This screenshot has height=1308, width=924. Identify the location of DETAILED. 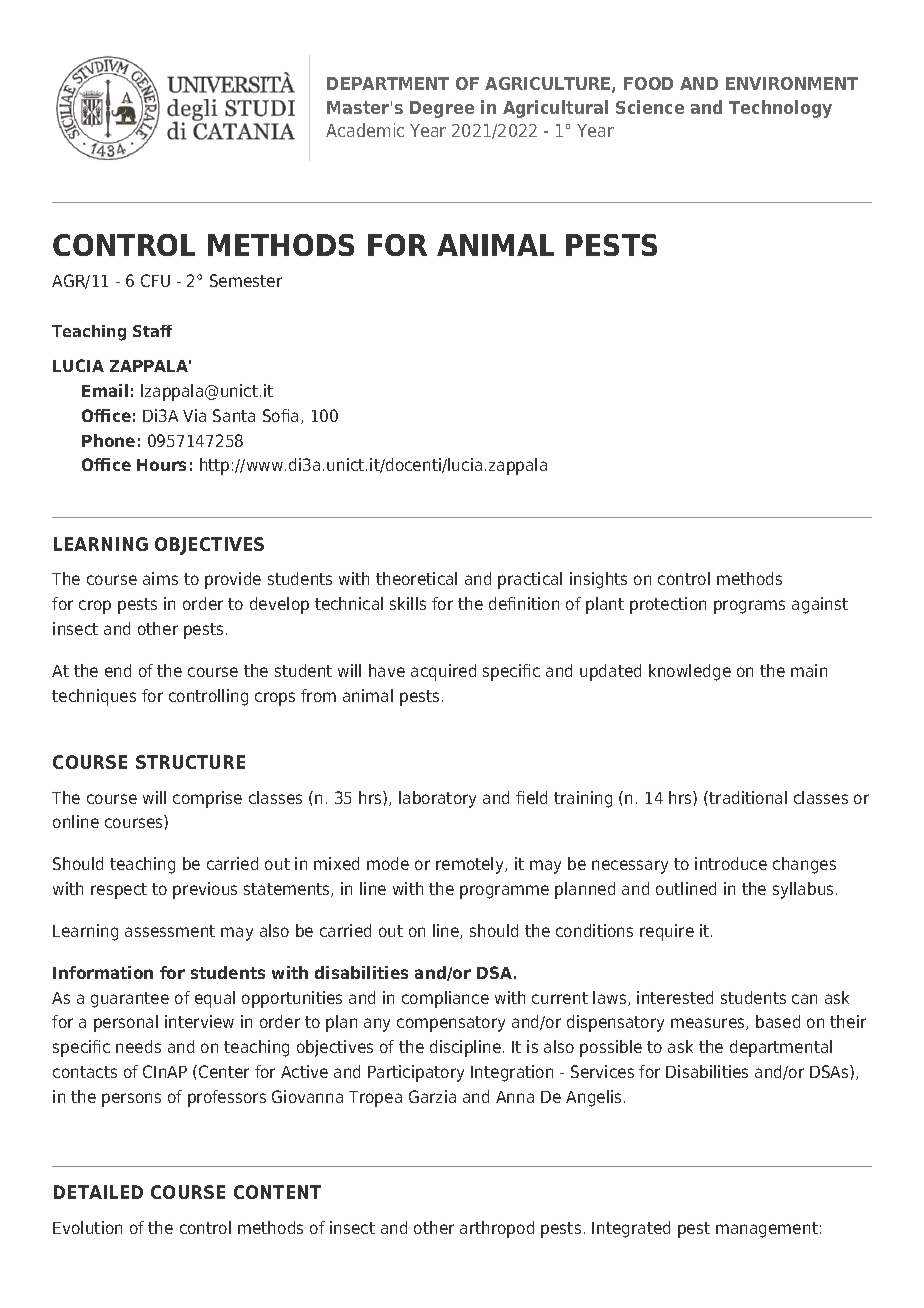
(98, 1192).
